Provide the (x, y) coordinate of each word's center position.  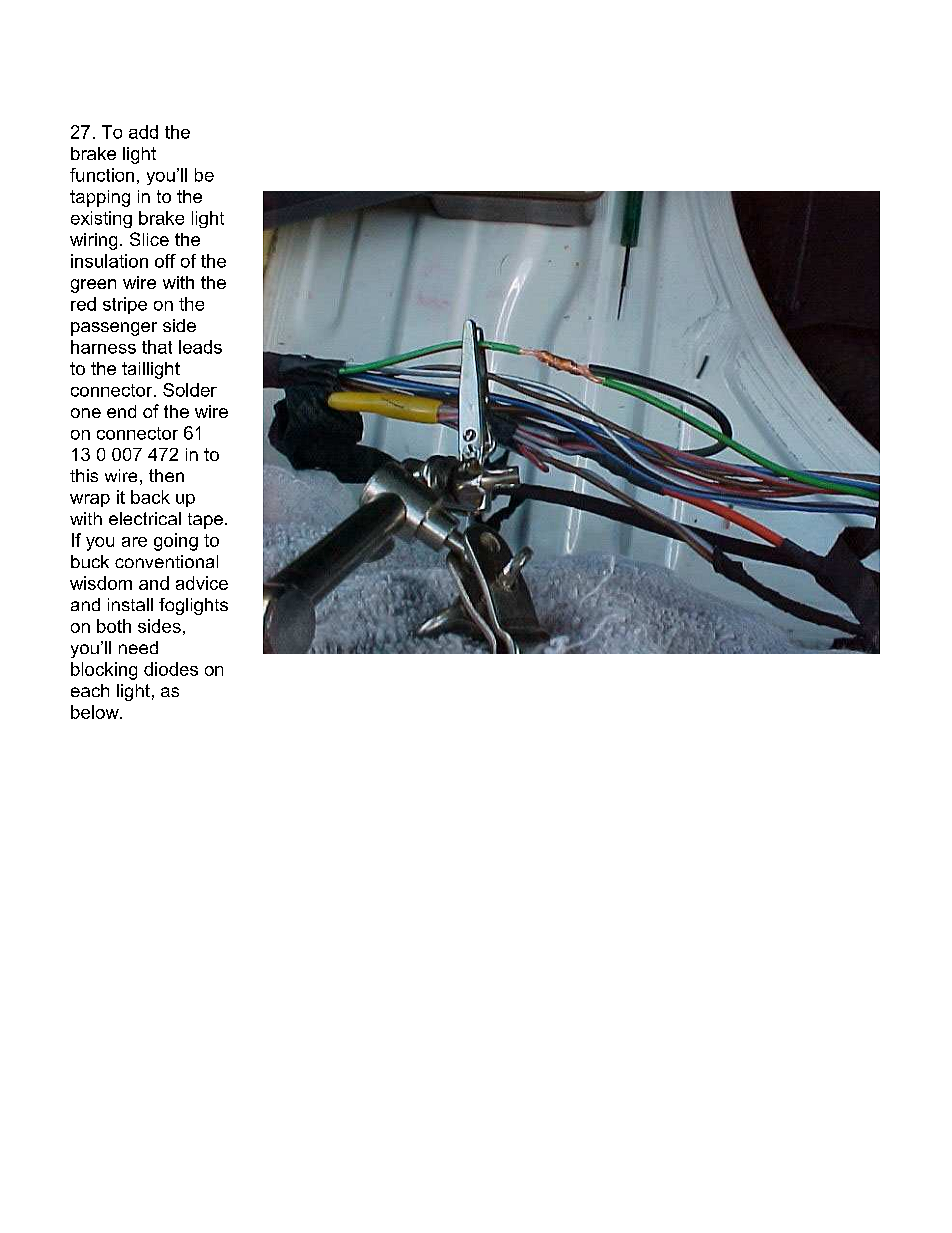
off (165, 261)
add (143, 132)
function (102, 175)
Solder (190, 390)
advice (202, 583)
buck (90, 561)
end (121, 411)
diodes (171, 669)
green (93, 286)
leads (200, 347)
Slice (149, 239)
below (96, 712)
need (138, 647)
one (86, 413)
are (134, 542)
